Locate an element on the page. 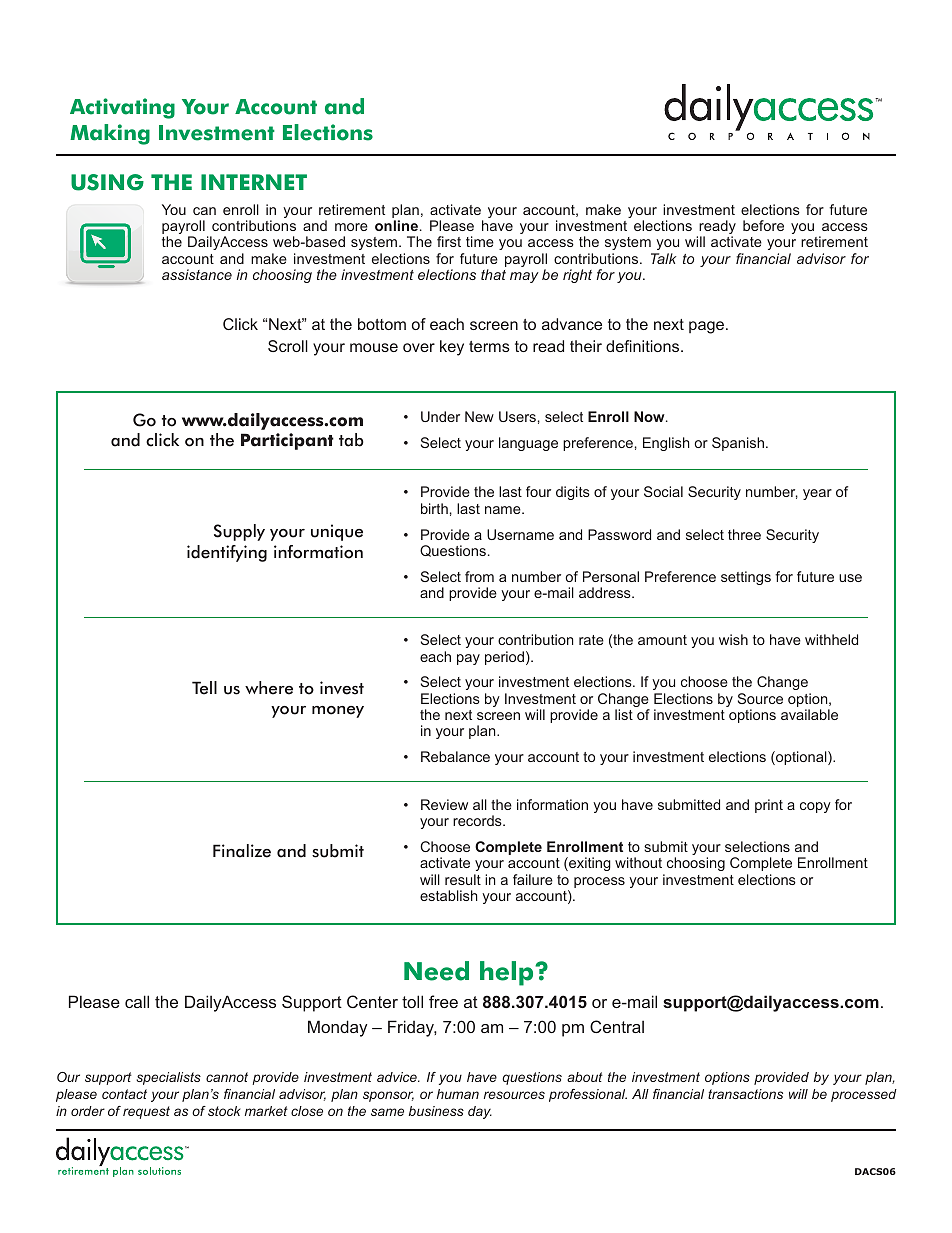 This page has width=952, height=1233. cannot is located at coordinates (227, 1077).
